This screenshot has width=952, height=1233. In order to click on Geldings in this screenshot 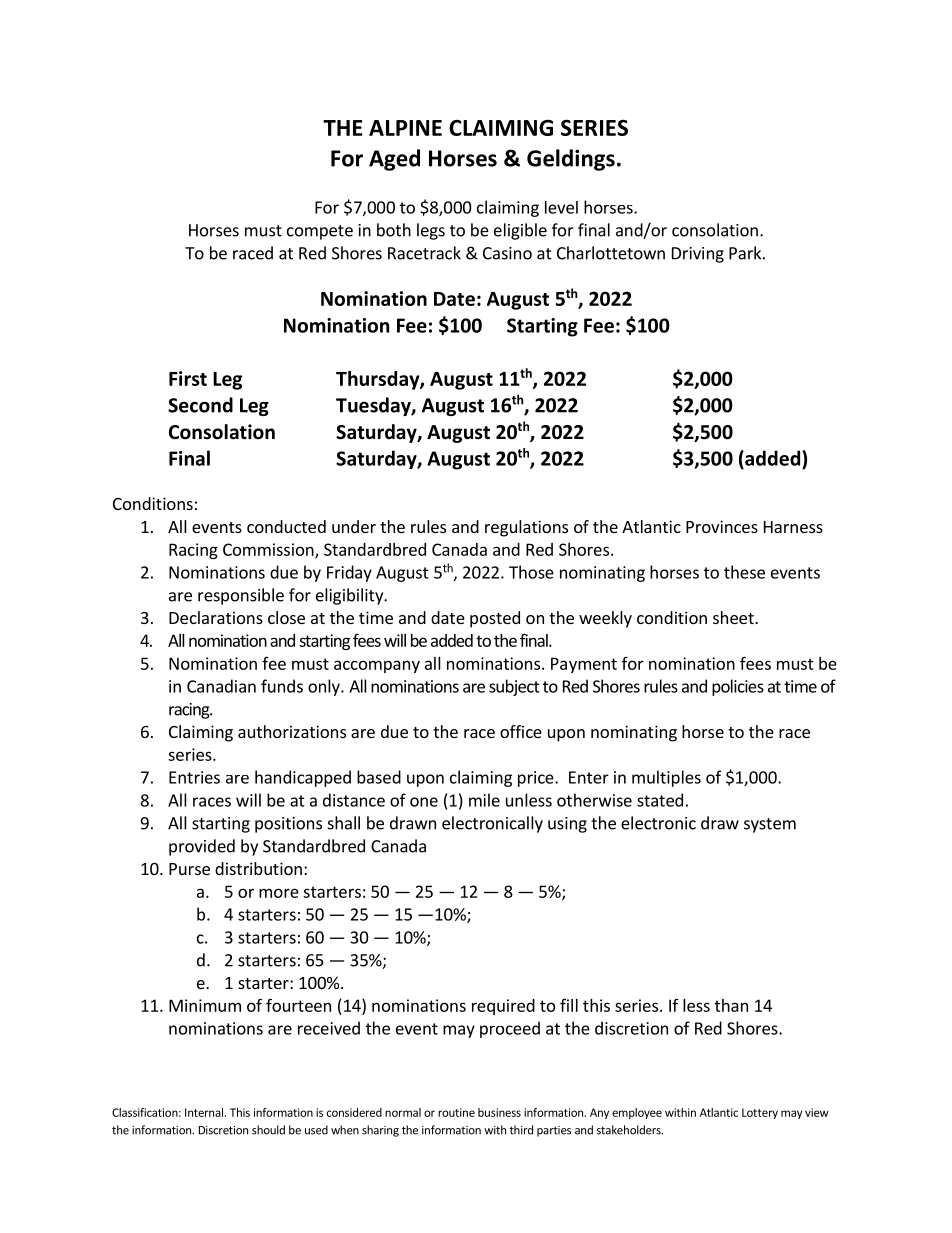, I will do `click(571, 160)`.
